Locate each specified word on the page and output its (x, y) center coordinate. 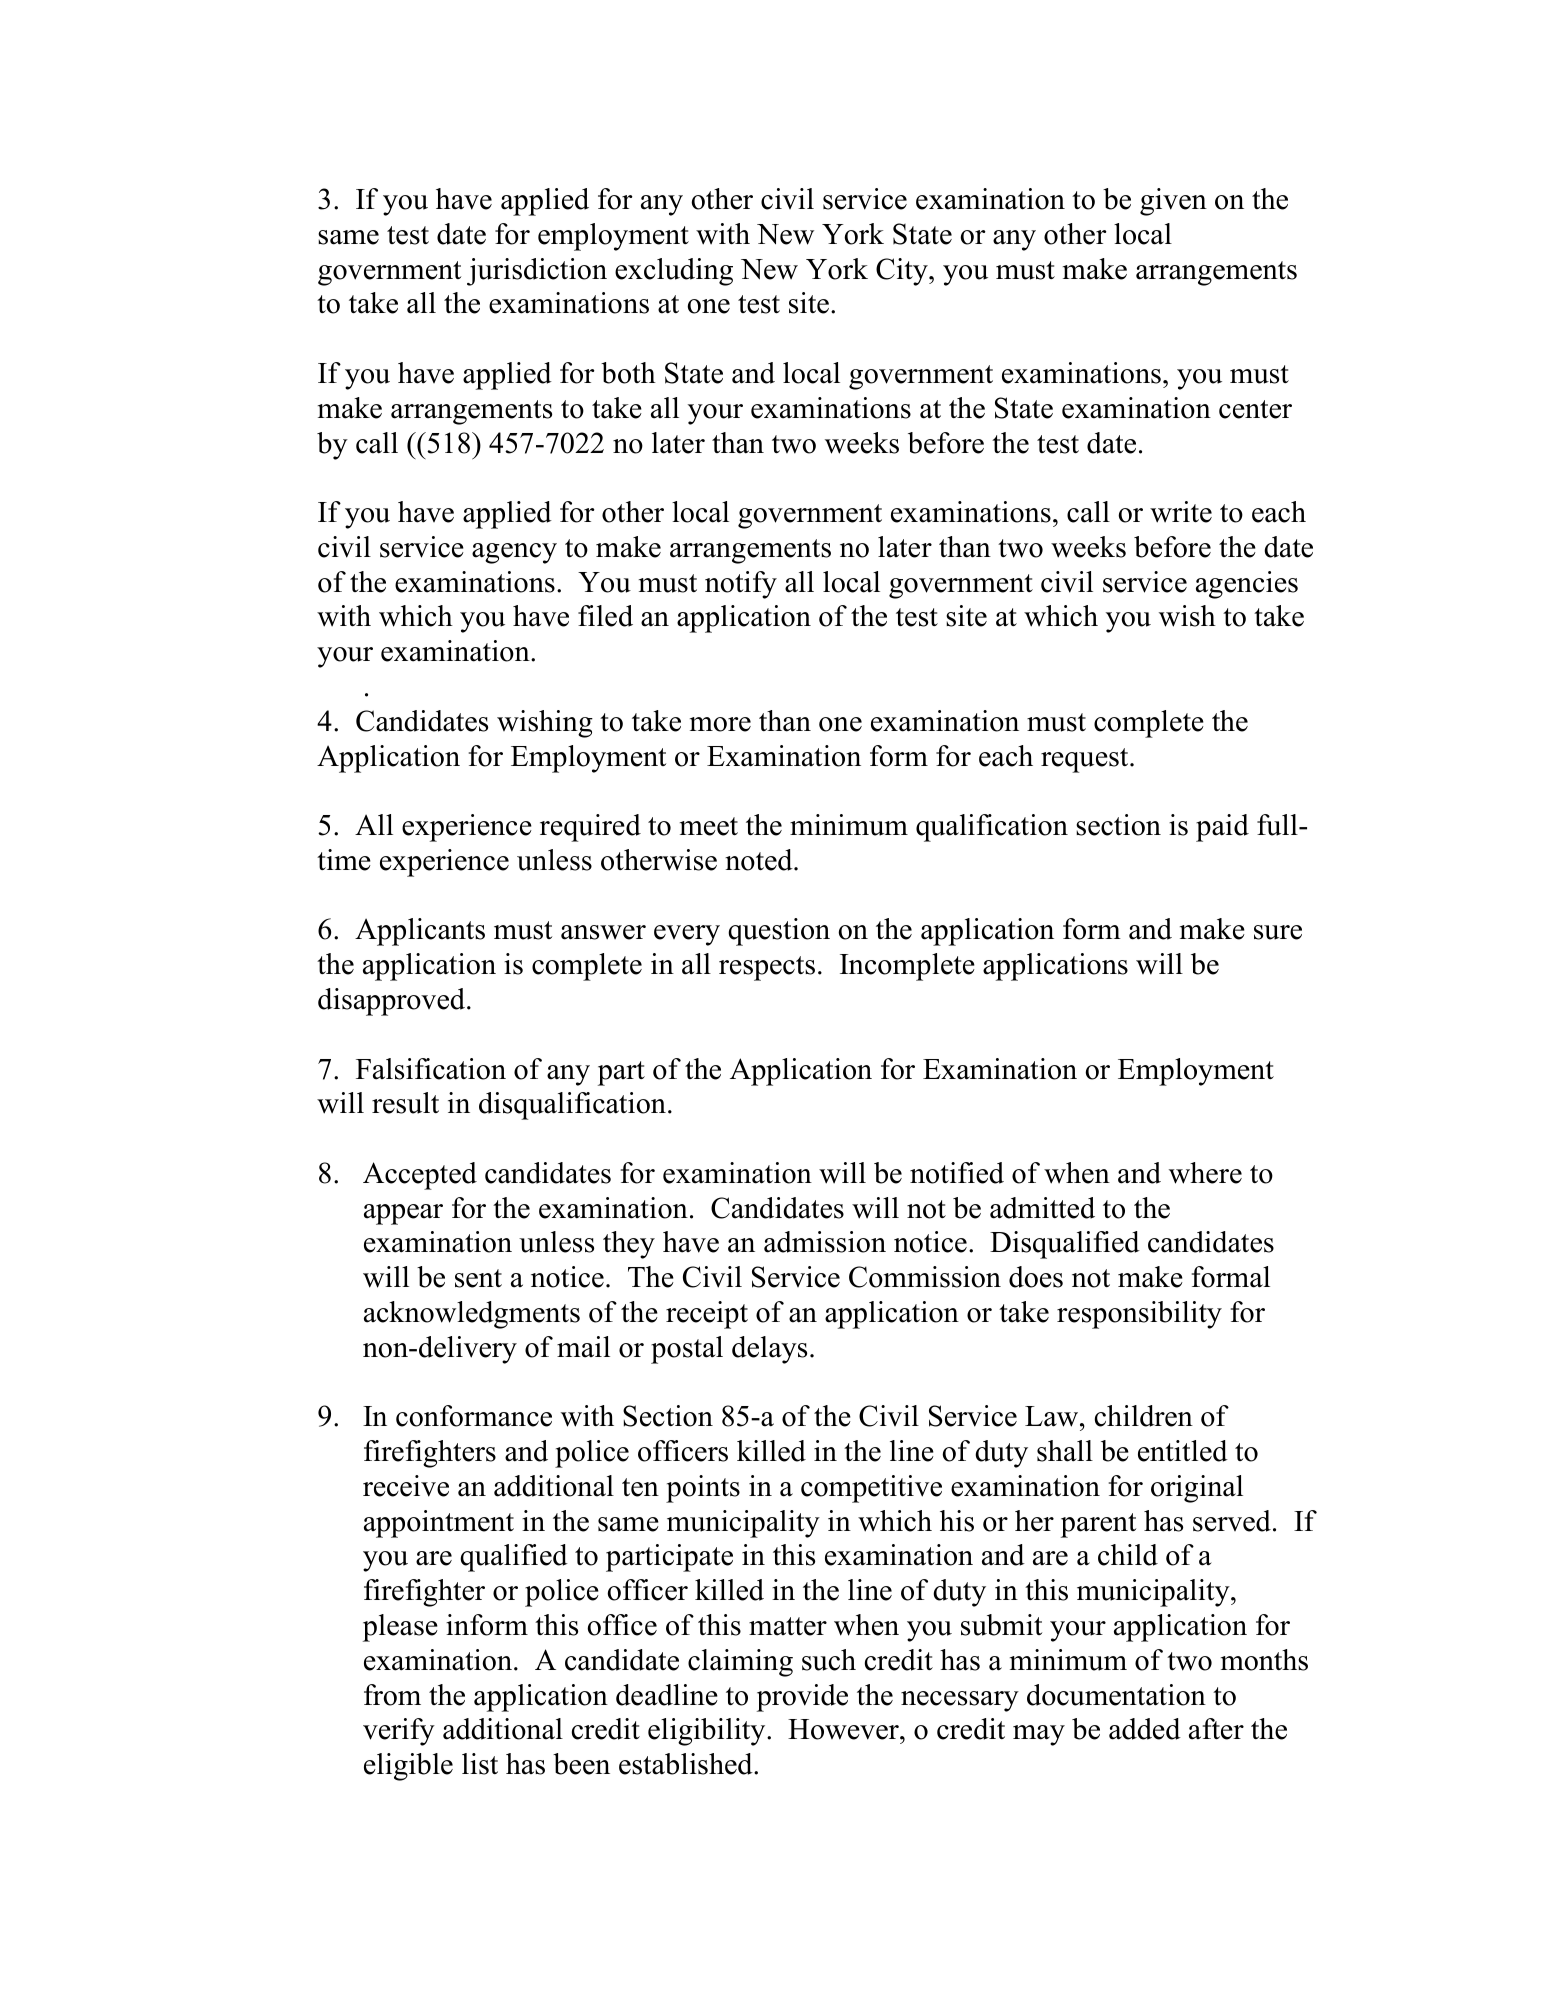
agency (514, 553)
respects (767, 968)
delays (769, 1350)
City (903, 272)
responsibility (1139, 1315)
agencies (1247, 585)
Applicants (420, 932)
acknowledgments (472, 1315)
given (1173, 202)
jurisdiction (537, 272)
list (480, 1764)
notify (741, 585)
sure (1278, 932)
